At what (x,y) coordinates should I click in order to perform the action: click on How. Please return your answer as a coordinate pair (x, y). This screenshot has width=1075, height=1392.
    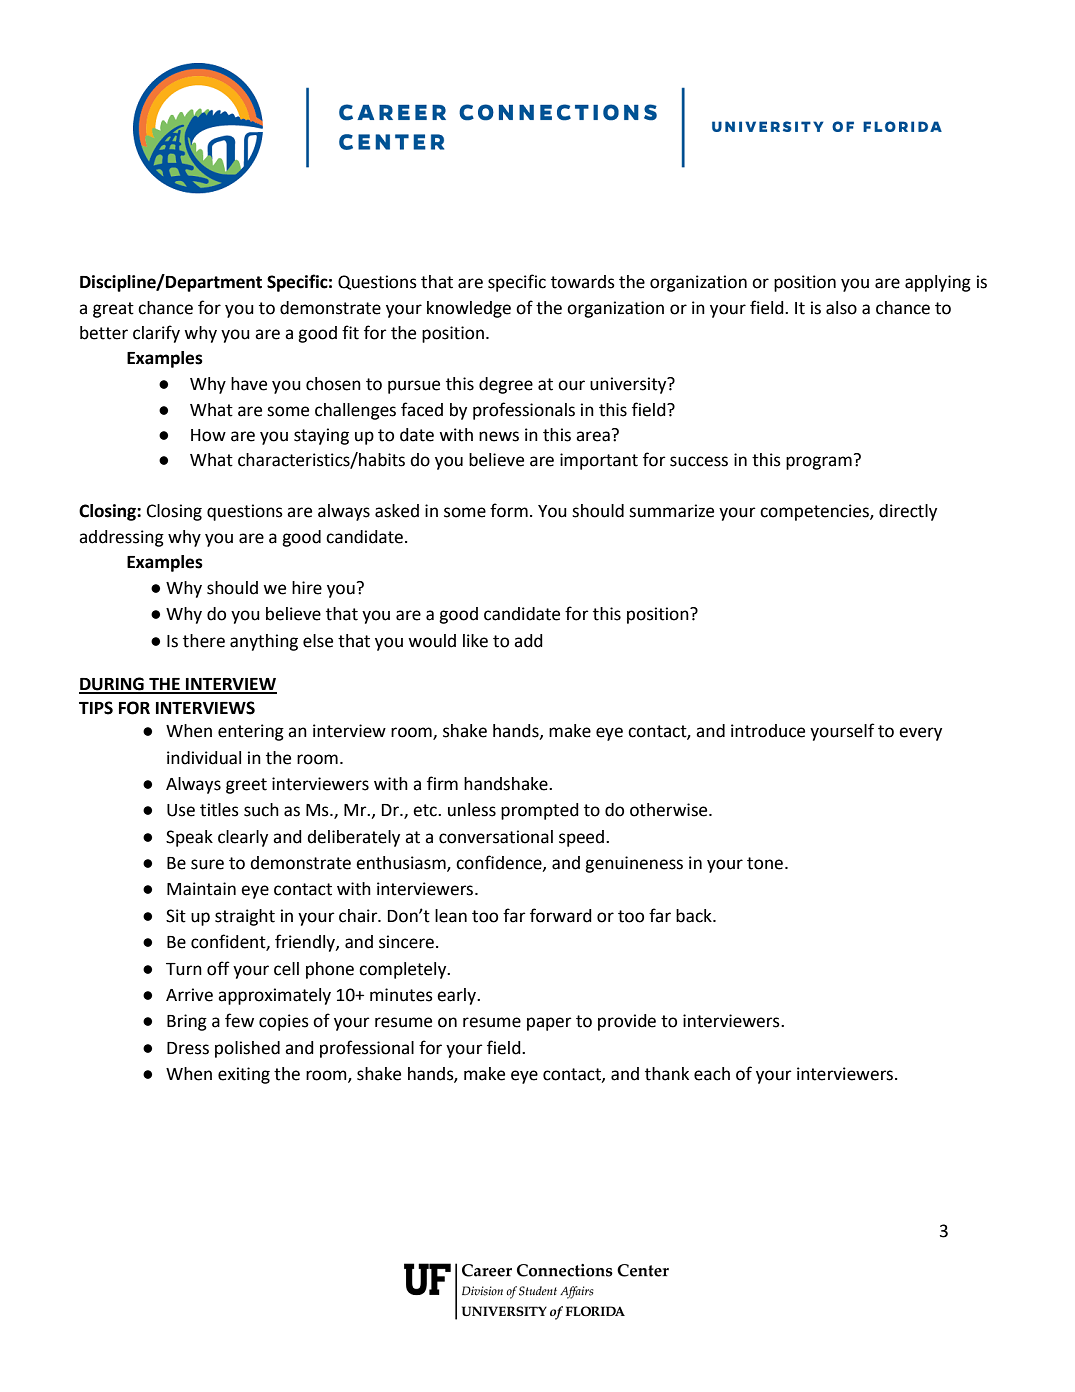
    Looking at the image, I should click on (208, 435).
